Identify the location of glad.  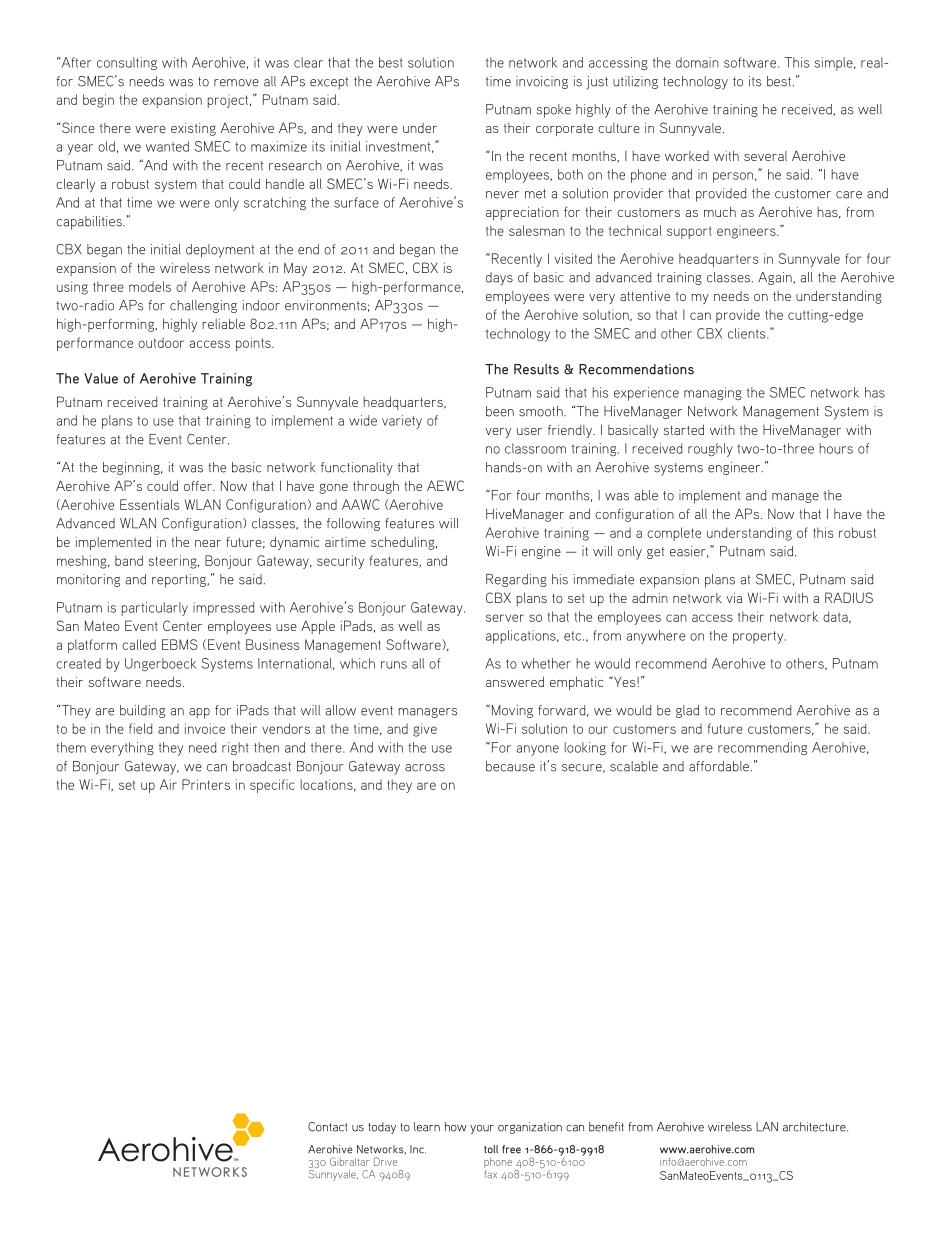
(687, 711).
